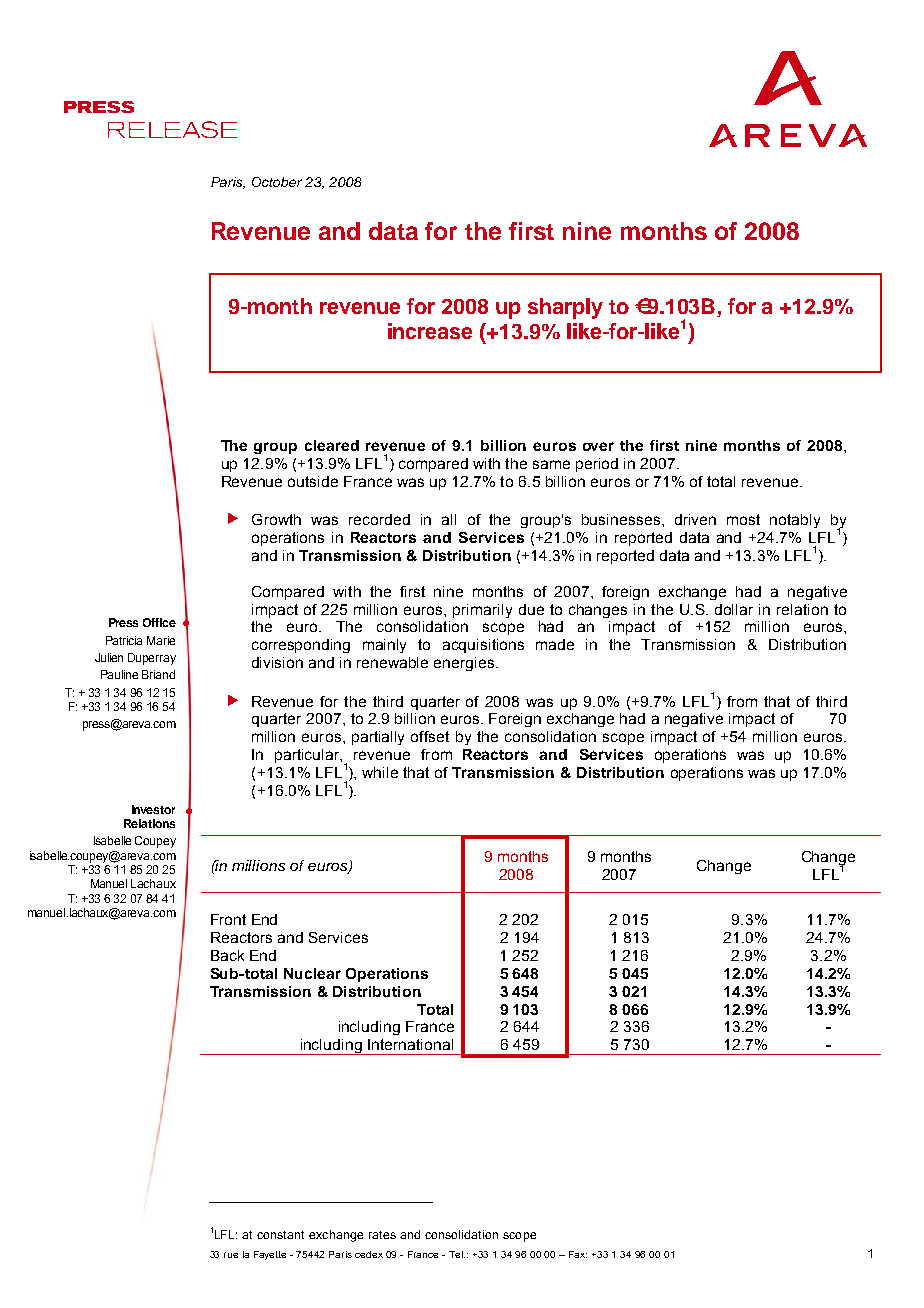 This screenshot has height=1308, width=924. I want to click on increase, so click(430, 331).
